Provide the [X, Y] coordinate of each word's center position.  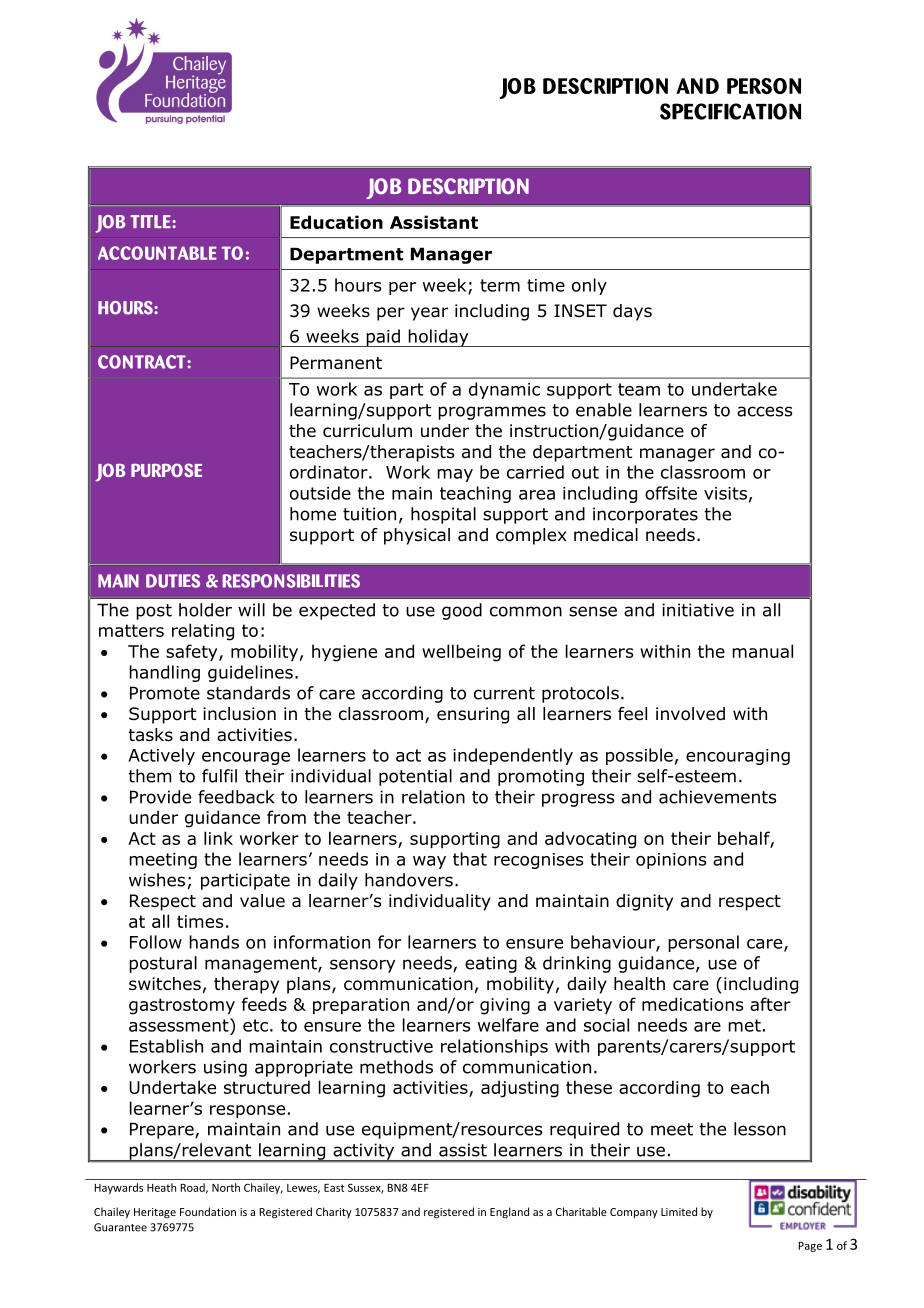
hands [214, 942]
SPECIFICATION [730, 111]
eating [491, 964]
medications [692, 1004]
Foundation [208, 1211]
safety [193, 653]
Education [336, 222]
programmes [492, 413]
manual [762, 651]
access [765, 411]
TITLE [151, 221]
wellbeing [461, 653]
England [509, 1212]
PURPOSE [166, 470]
